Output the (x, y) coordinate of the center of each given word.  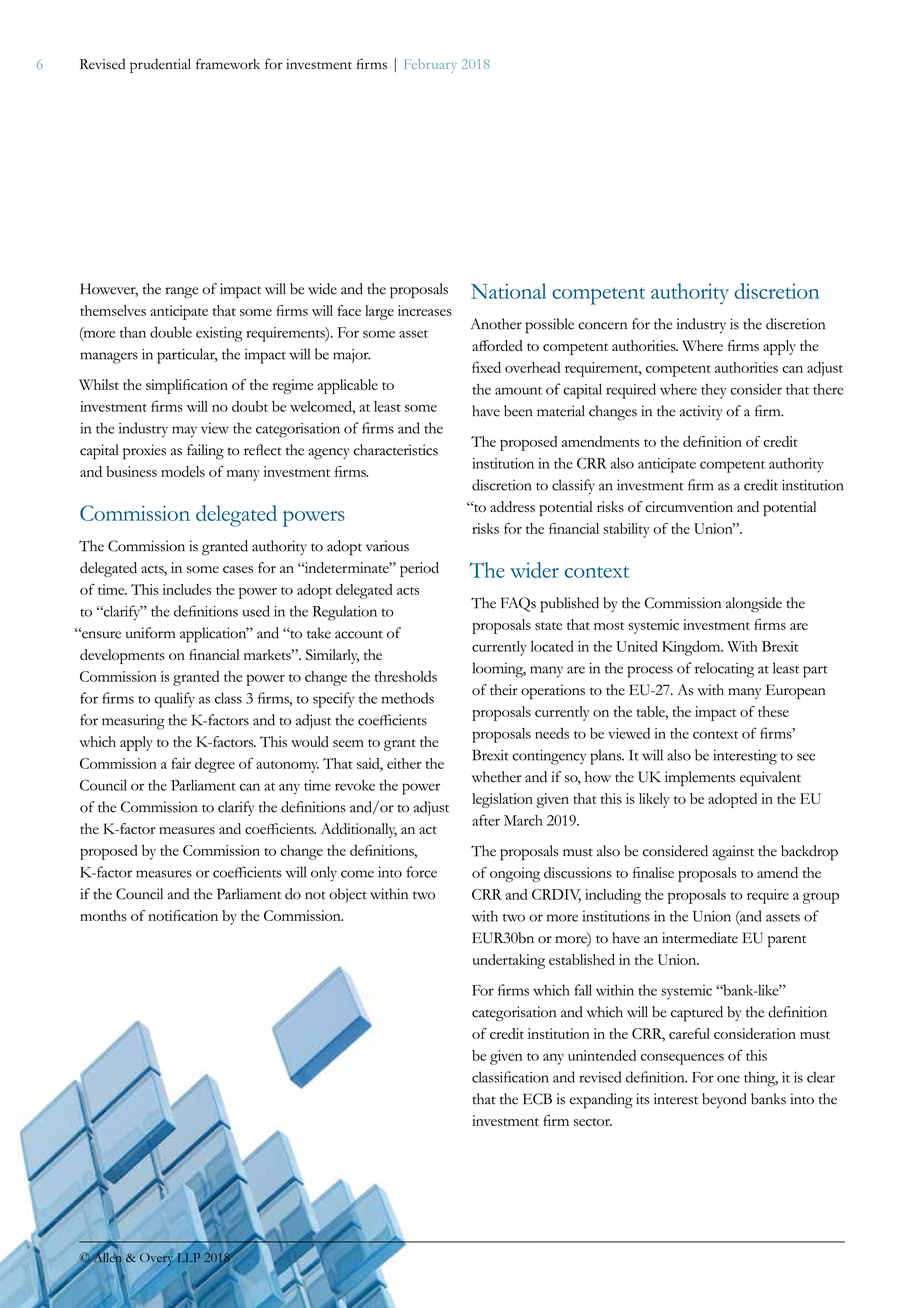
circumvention (689, 507)
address (512, 507)
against (733, 853)
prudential (160, 65)
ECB (537, 1099)
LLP (188, 1256)
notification (183, 915)
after (486, 820)
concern (602, 326)
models (183, 471)
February (430, 66)
